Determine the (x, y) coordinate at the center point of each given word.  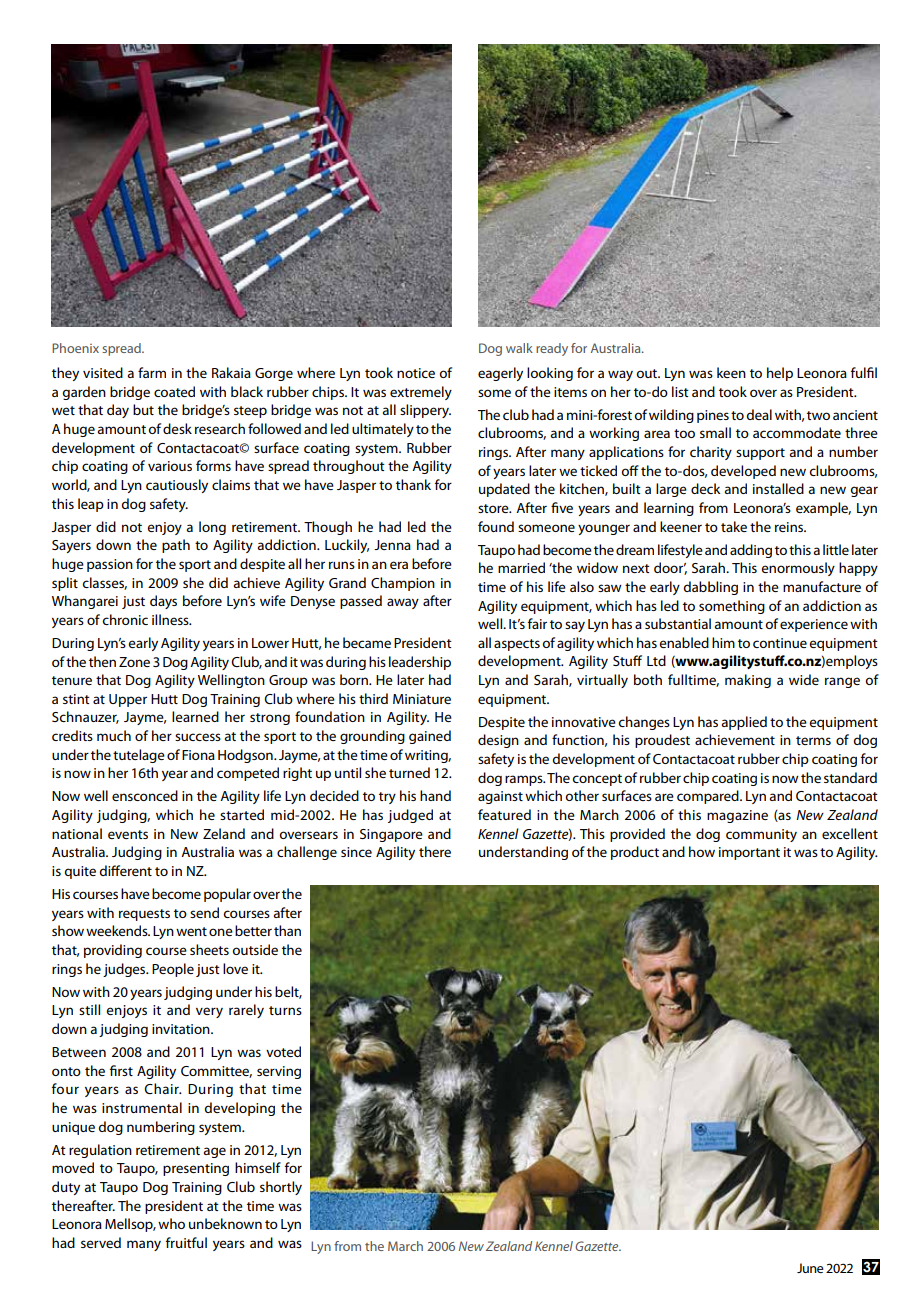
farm (152, 372)
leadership (420, 663)
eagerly (500, 374)
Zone (134, 662)
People (173, 970)
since (356, 852)
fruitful (186, 1242)
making (748, 681)
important (749, 853)
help (780, 374)
